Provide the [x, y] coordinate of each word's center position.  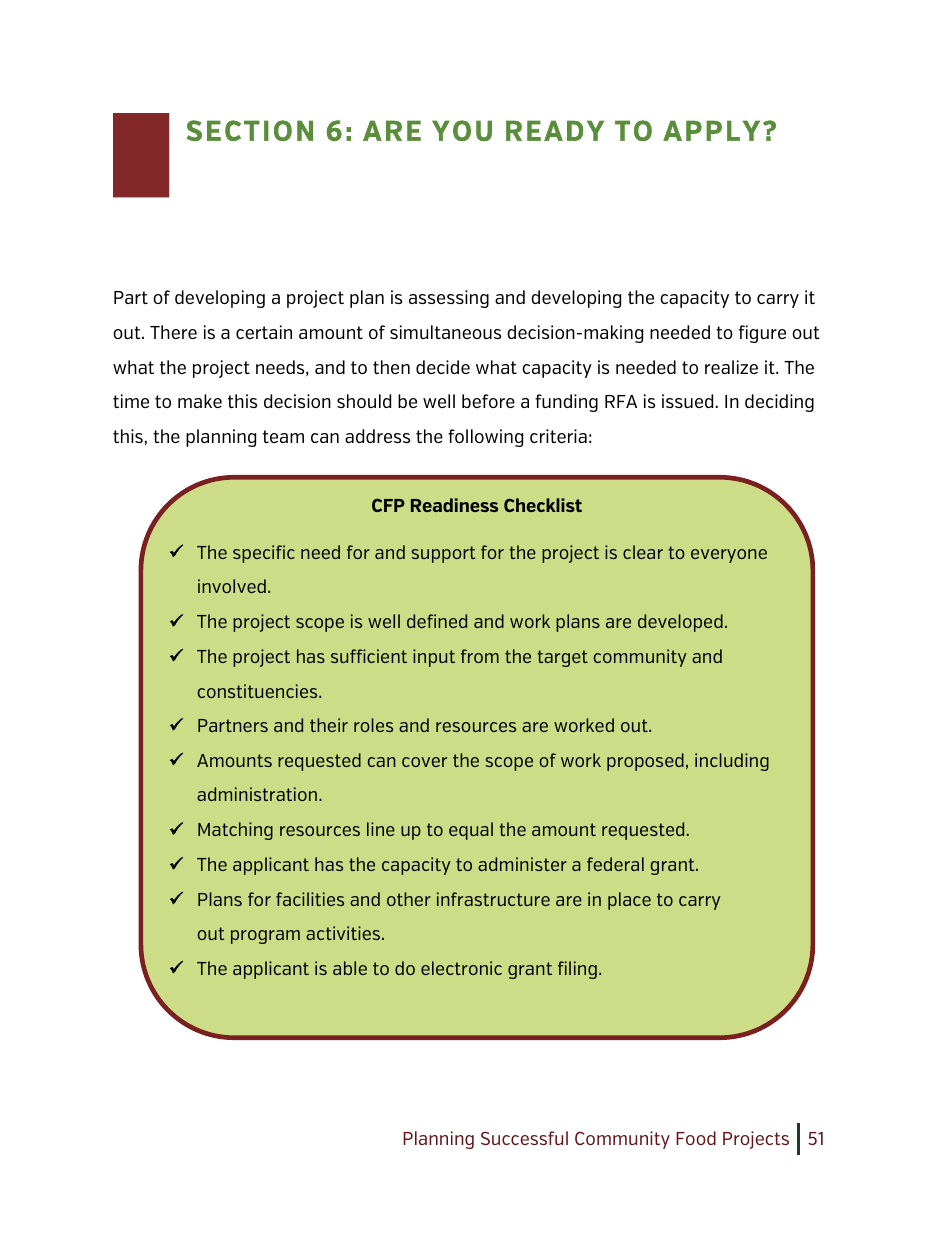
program [265, 937]
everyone [729, 556]
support [443, 554]
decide [443, 367]
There [173, 332]
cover [424, 762]
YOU [462, 130]
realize [731, 367]
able [350, 968]
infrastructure [493, 899]
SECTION [249, 130]
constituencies [259, 691]
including [732, 762]
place [629, 901]
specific [264, 554]
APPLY [711, 130]
